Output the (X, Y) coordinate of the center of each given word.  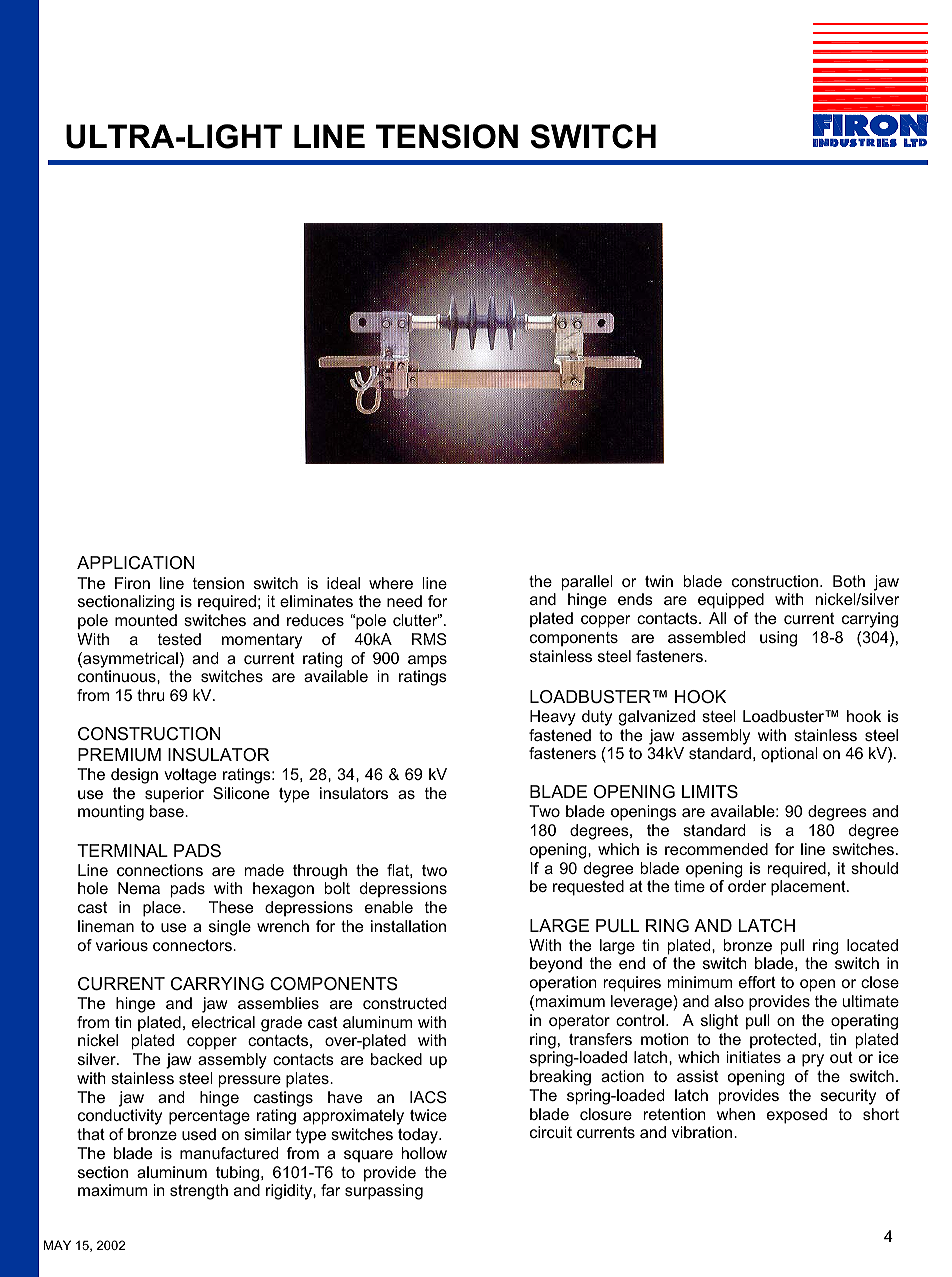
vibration (703, 1132)
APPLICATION (136, 562)
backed (396, 1059)
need (404, 601)
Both (849, 581)
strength (199, 1192)
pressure (250, 1081)
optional (789, 755)
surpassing (384, 1192)
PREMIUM (119, 755)
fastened (560, 735)
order (747, 886)
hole (93, 888)
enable (389, 907)
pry (813, 1060)
